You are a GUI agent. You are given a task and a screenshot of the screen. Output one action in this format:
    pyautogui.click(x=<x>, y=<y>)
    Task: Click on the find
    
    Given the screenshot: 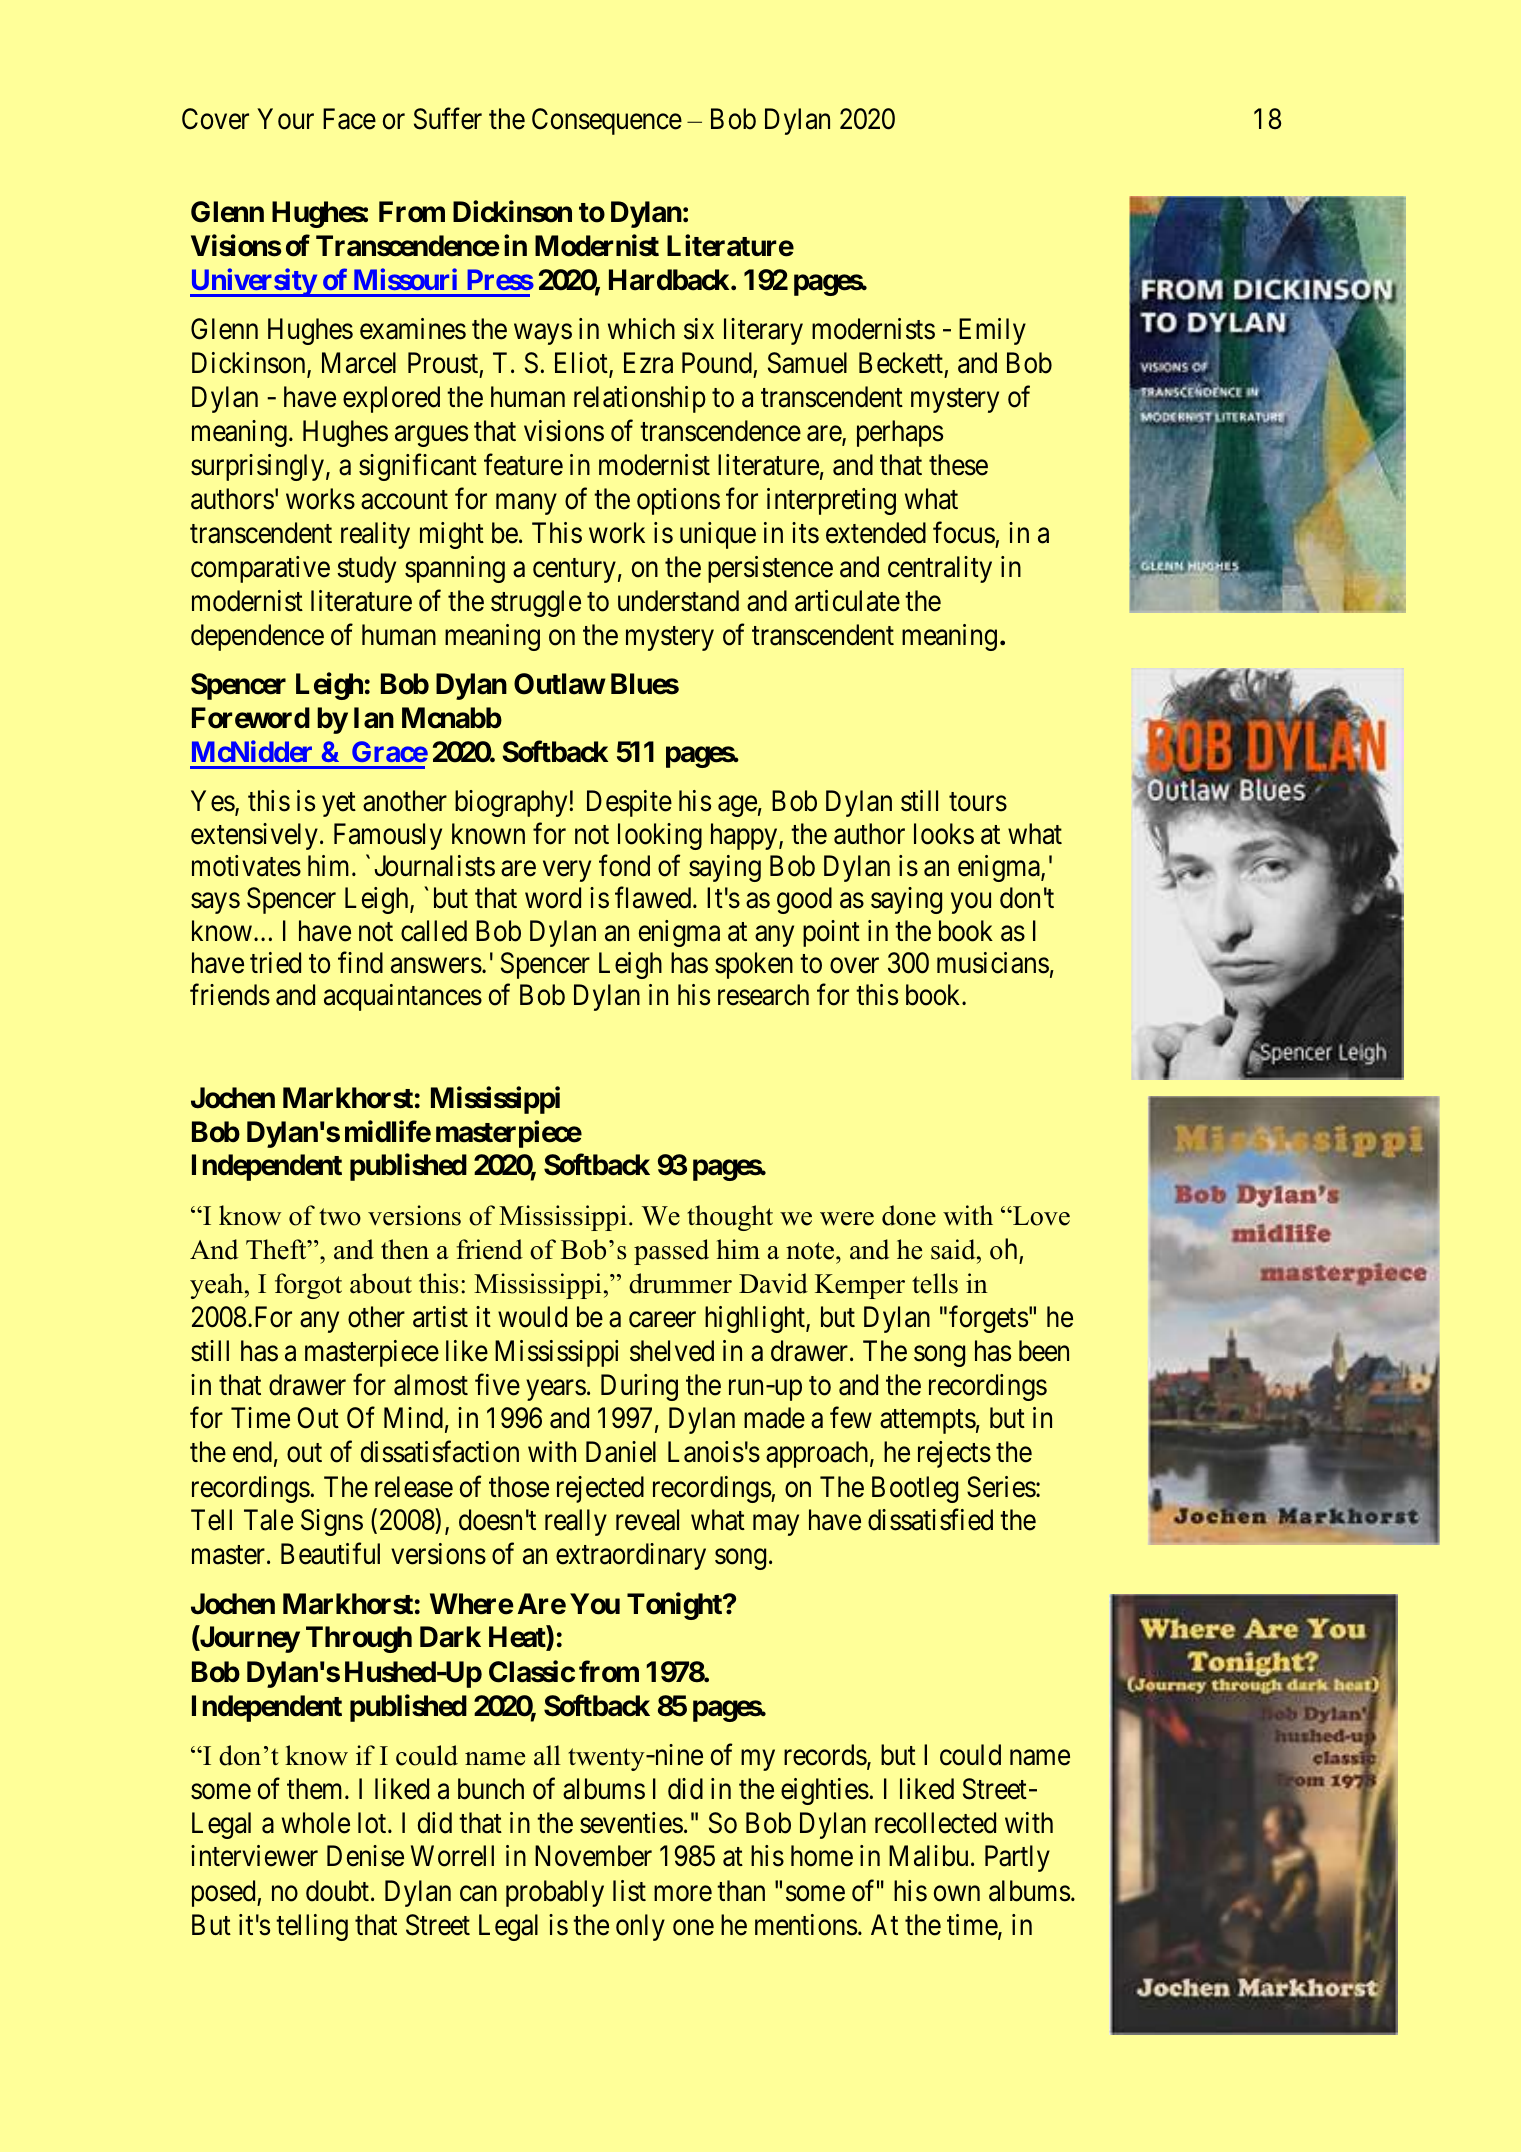 What is the action you would take?
    pyautogui.click(x=360, y=963)
